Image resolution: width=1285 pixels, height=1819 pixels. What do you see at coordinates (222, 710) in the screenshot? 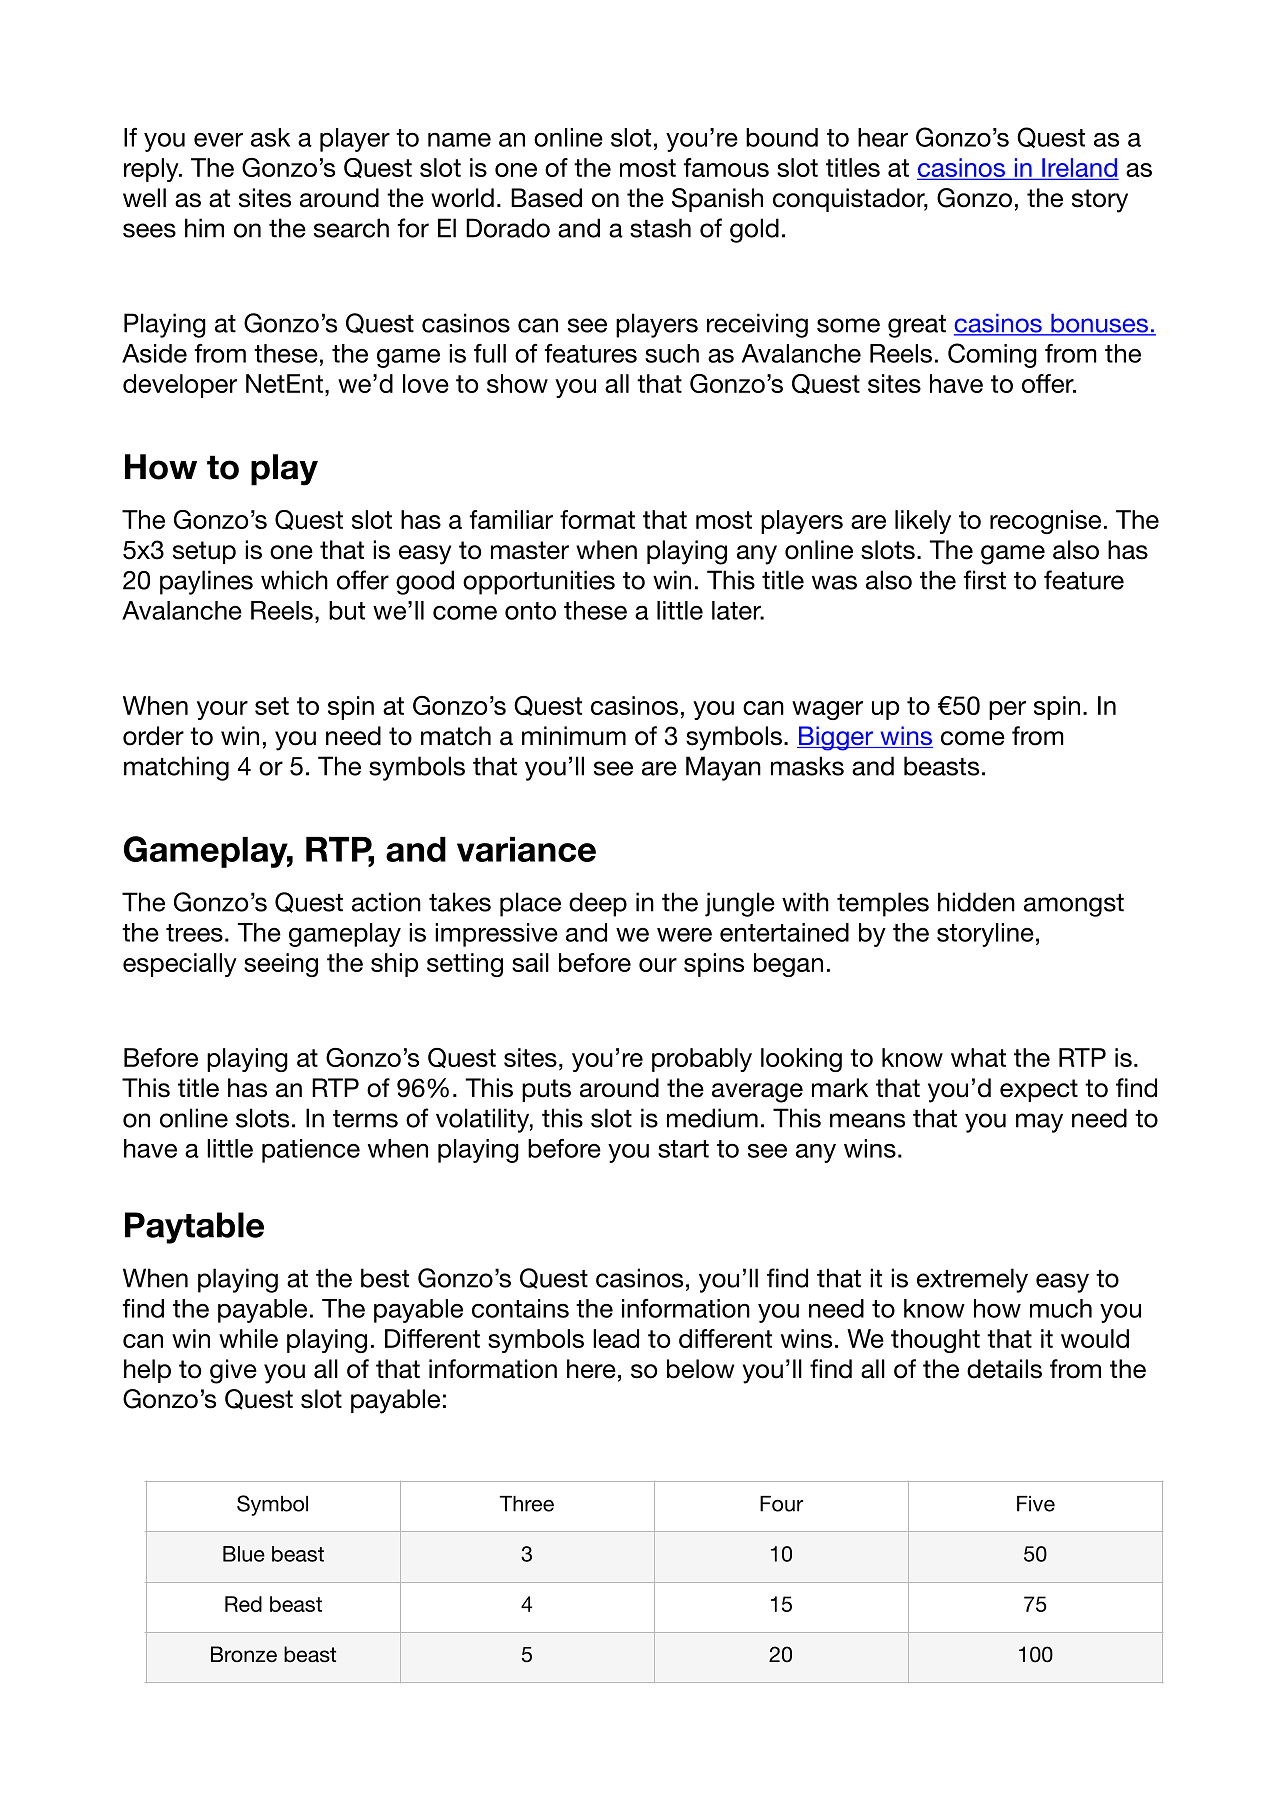
I see `your` at bounding box center [222, 710].
